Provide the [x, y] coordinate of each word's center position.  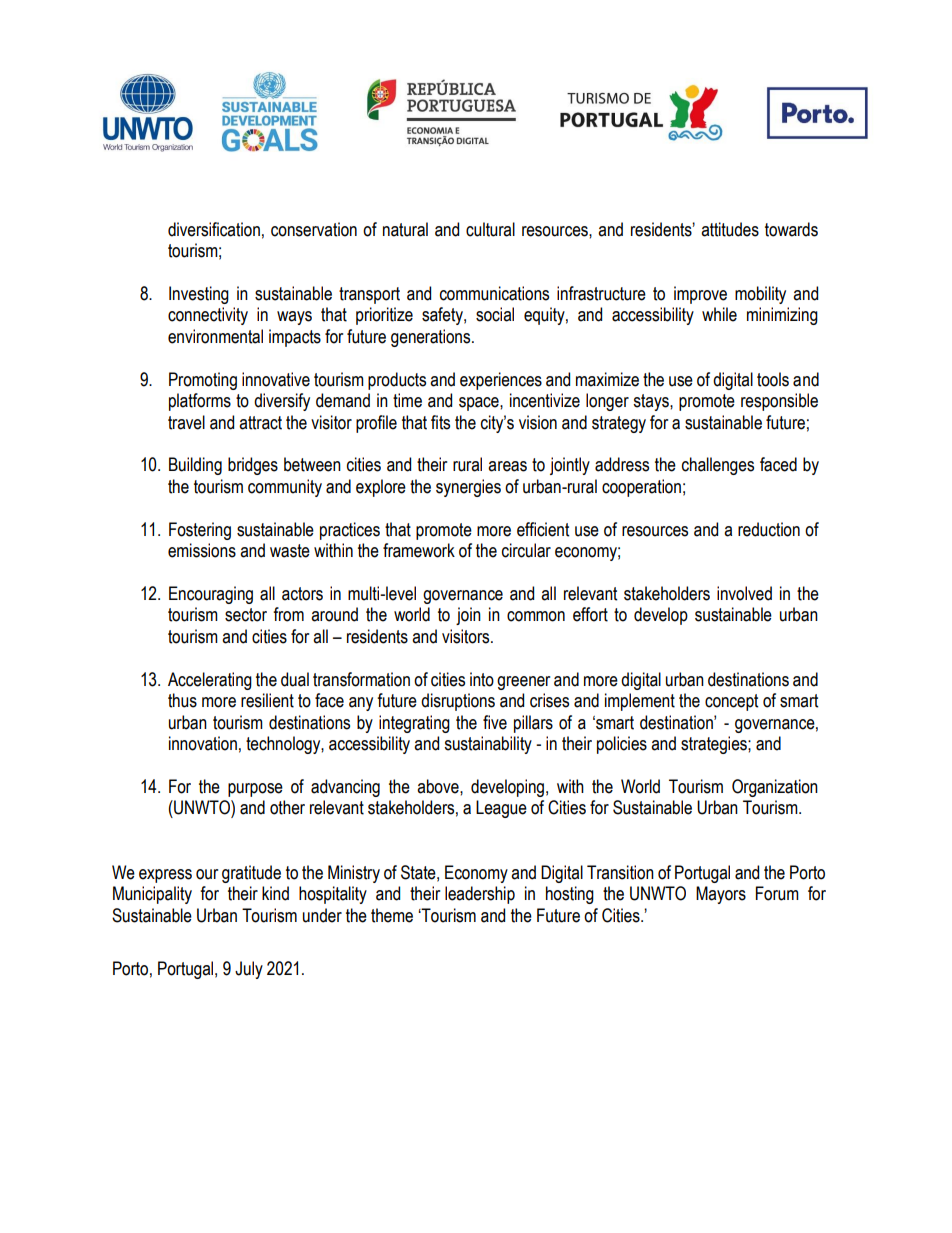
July [249, 970]
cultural [490, 229]
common [536, 616]
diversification [214, 229]
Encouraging [211, 595]
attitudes [730, 229]
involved [744, 593]
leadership [480, 895]
